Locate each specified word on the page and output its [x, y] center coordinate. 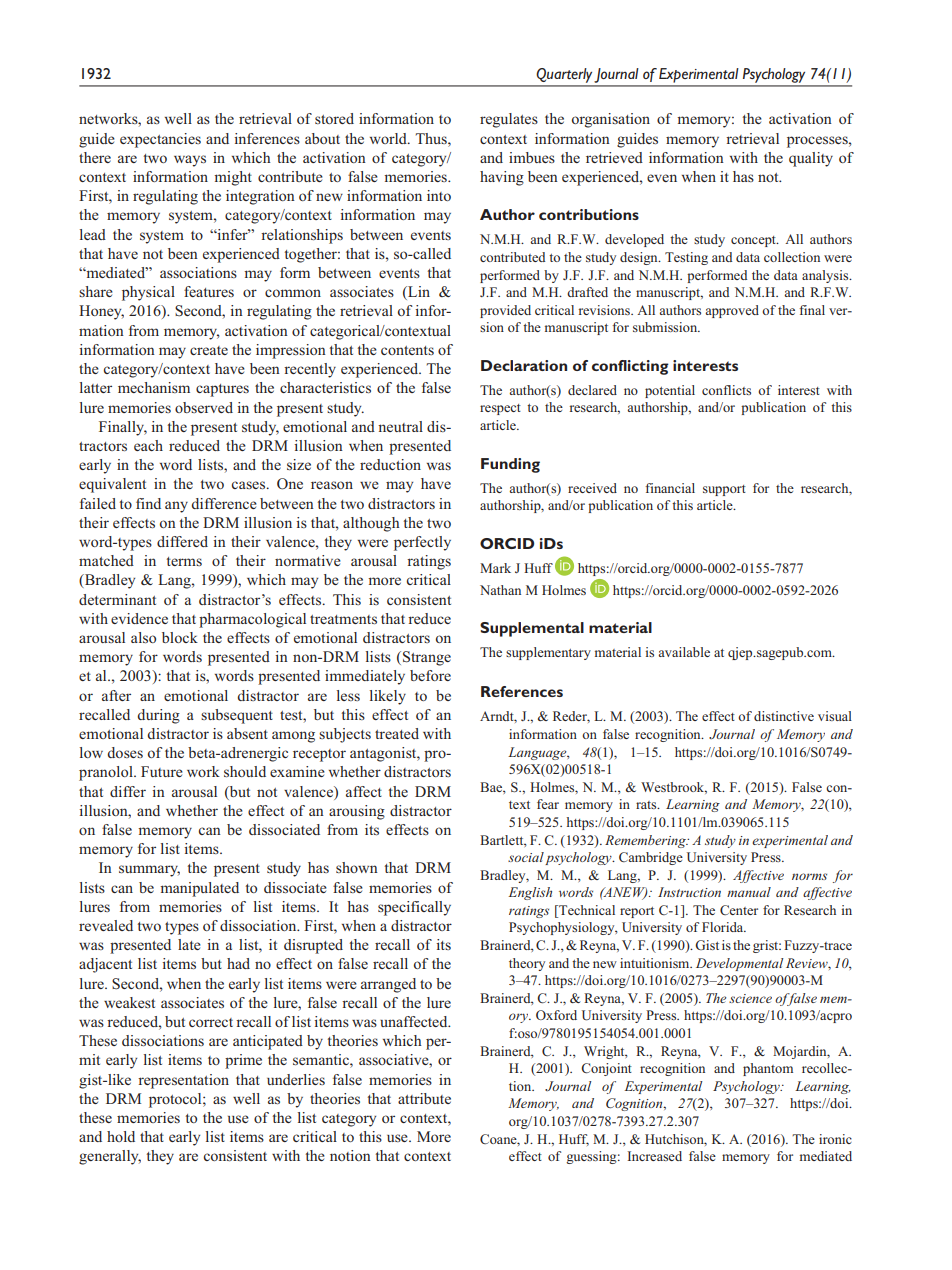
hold [121, 1136]
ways [190, 161]
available [684, 652]
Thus [432, 138]
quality [811, 159]
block [180, 637]
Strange [427, 658]
